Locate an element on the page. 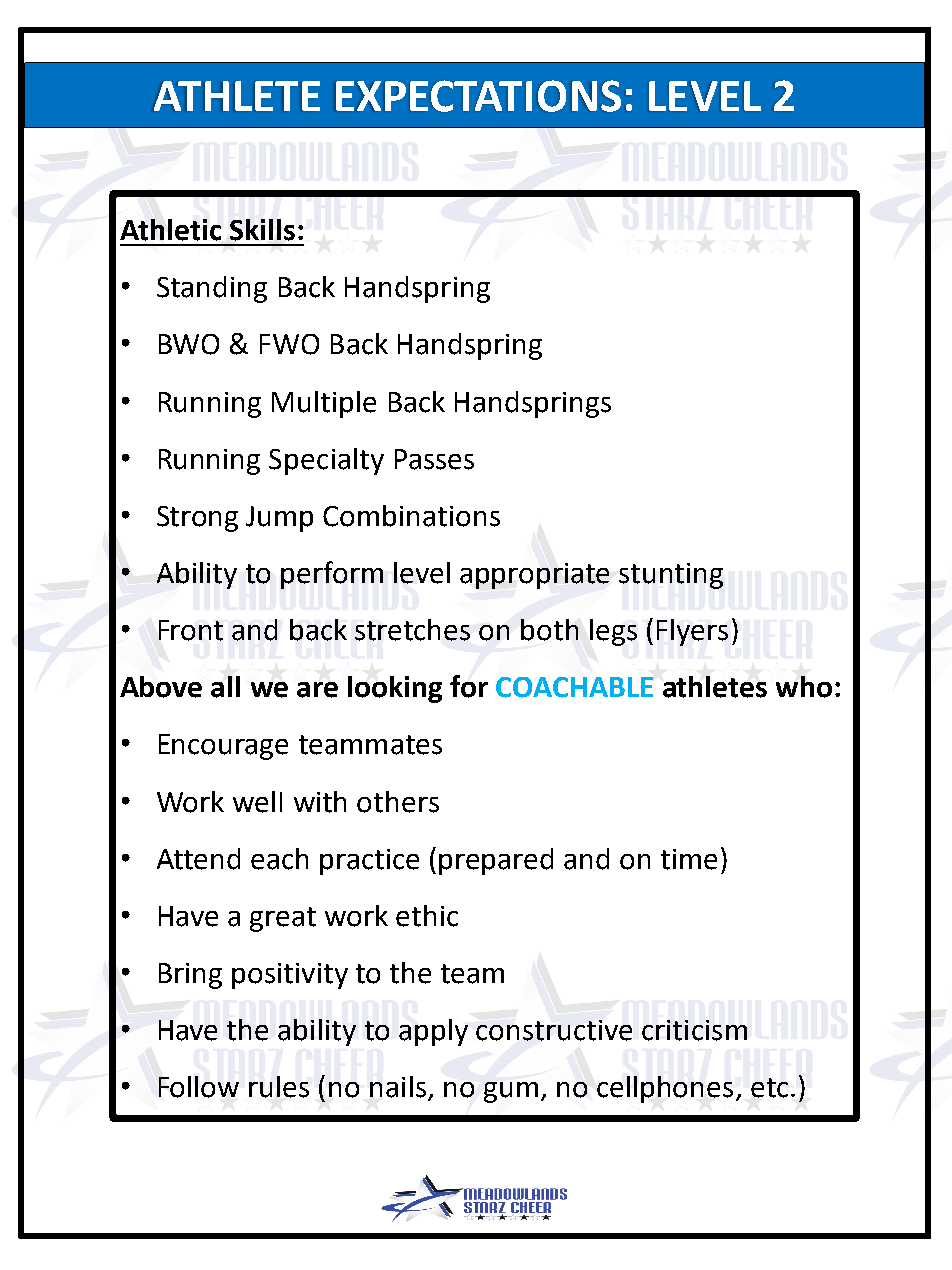 This page has width=952, height=1270. Follow is located at coordinates (199, 1087).
